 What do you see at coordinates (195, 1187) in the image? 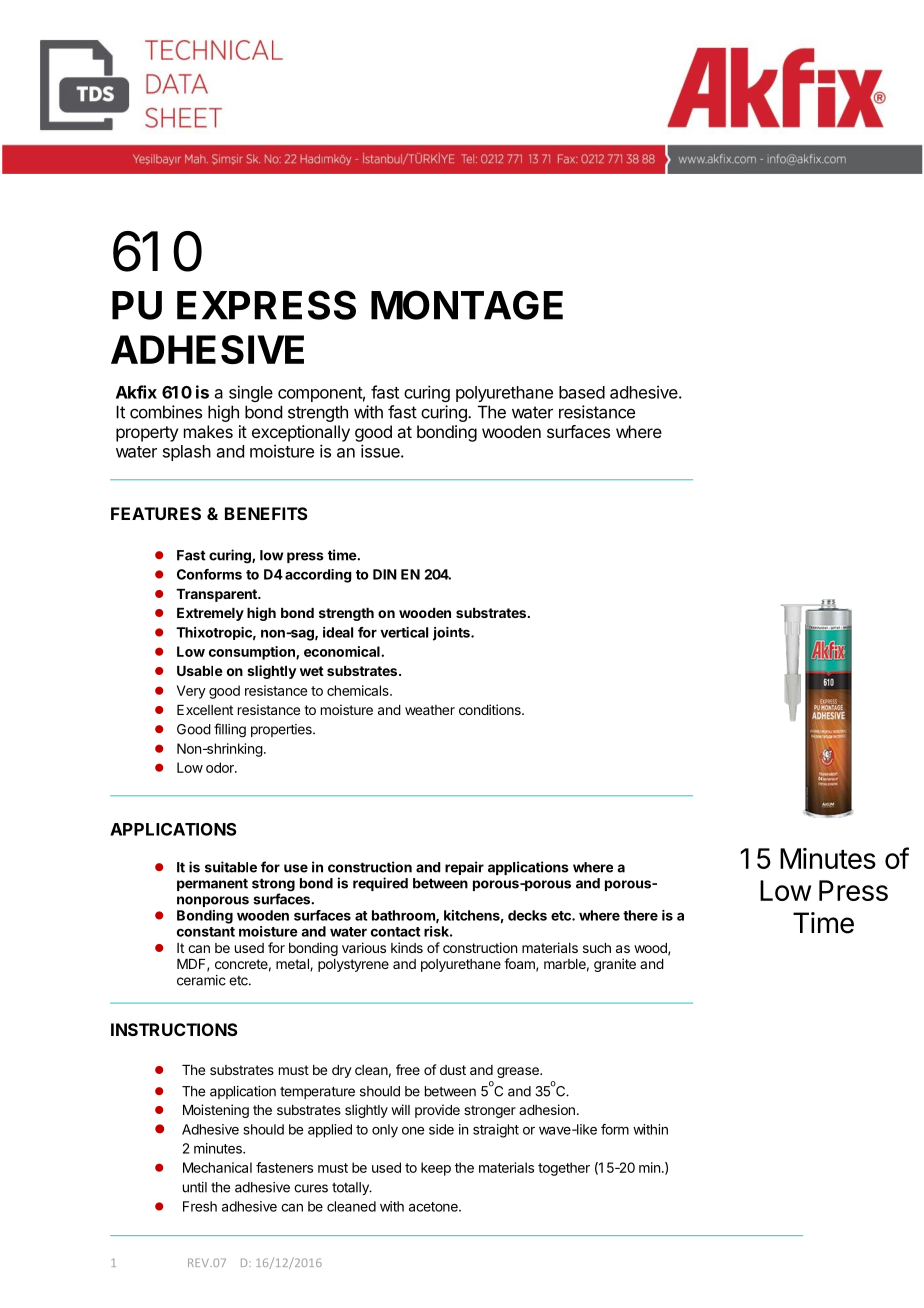
I see `until` at bounding box center [195, 1187].
